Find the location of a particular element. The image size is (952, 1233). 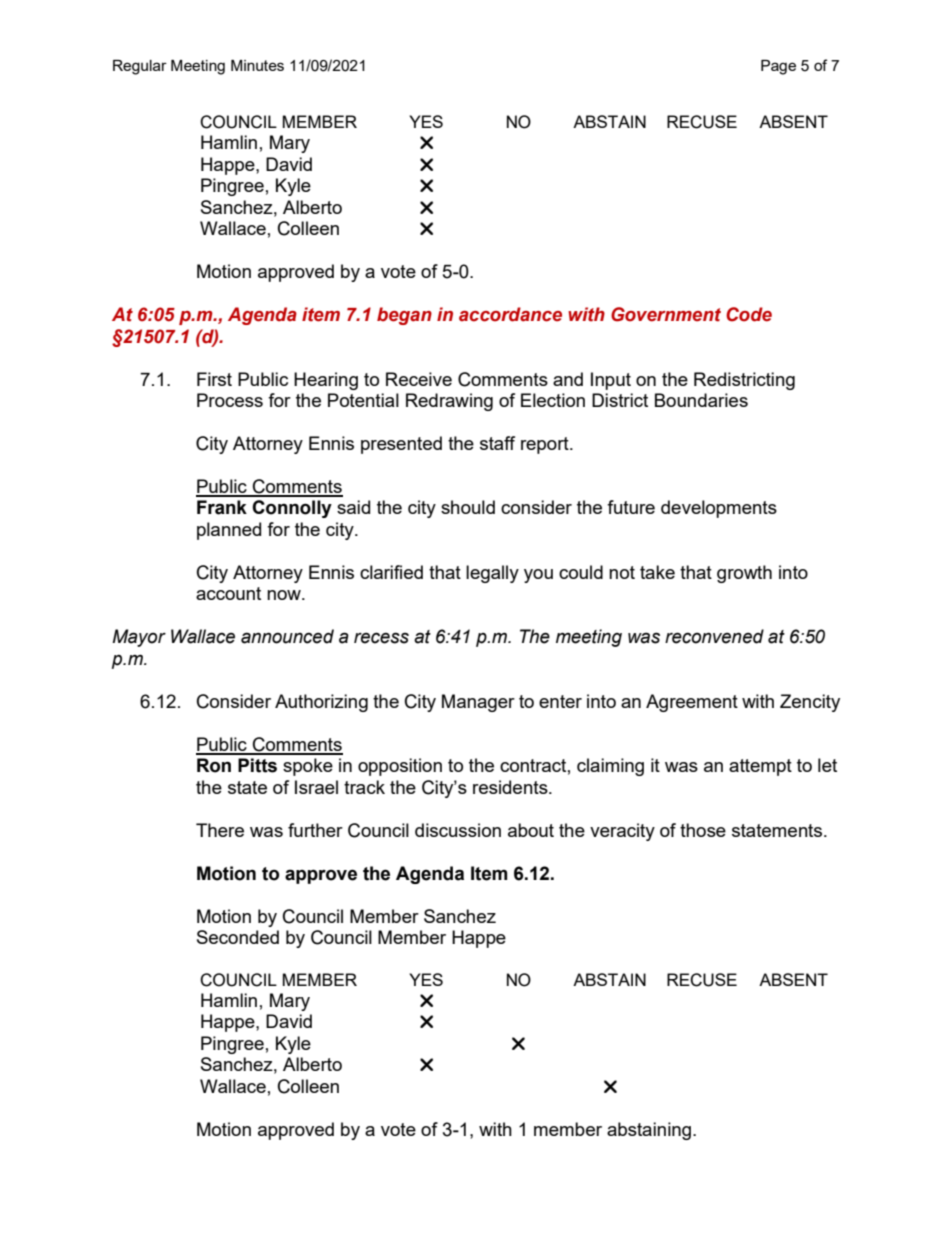

discussion is located at coordinates (458, 830).
